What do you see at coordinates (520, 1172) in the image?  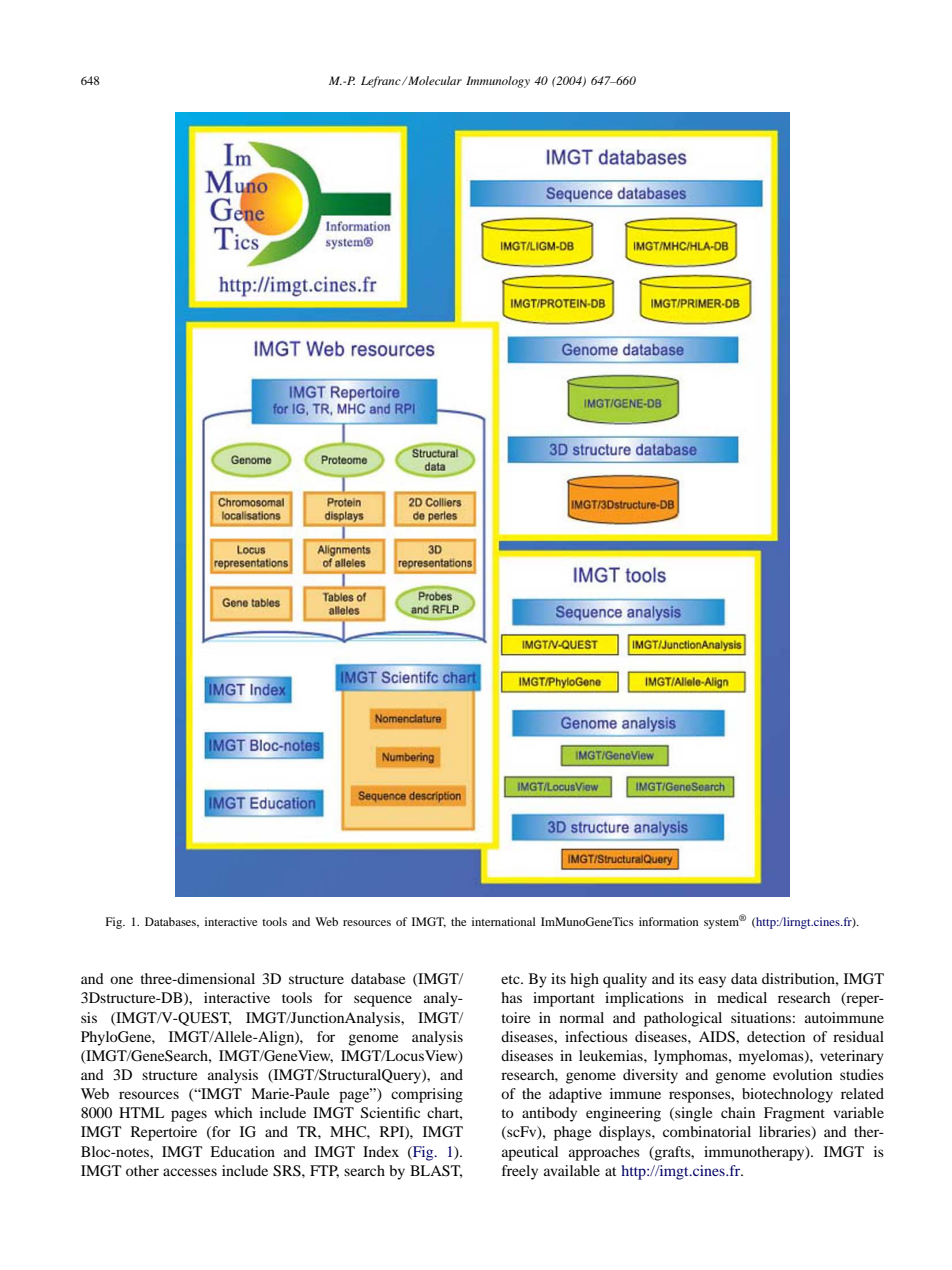 I see `freely` at bounding box center [520, 1172].
